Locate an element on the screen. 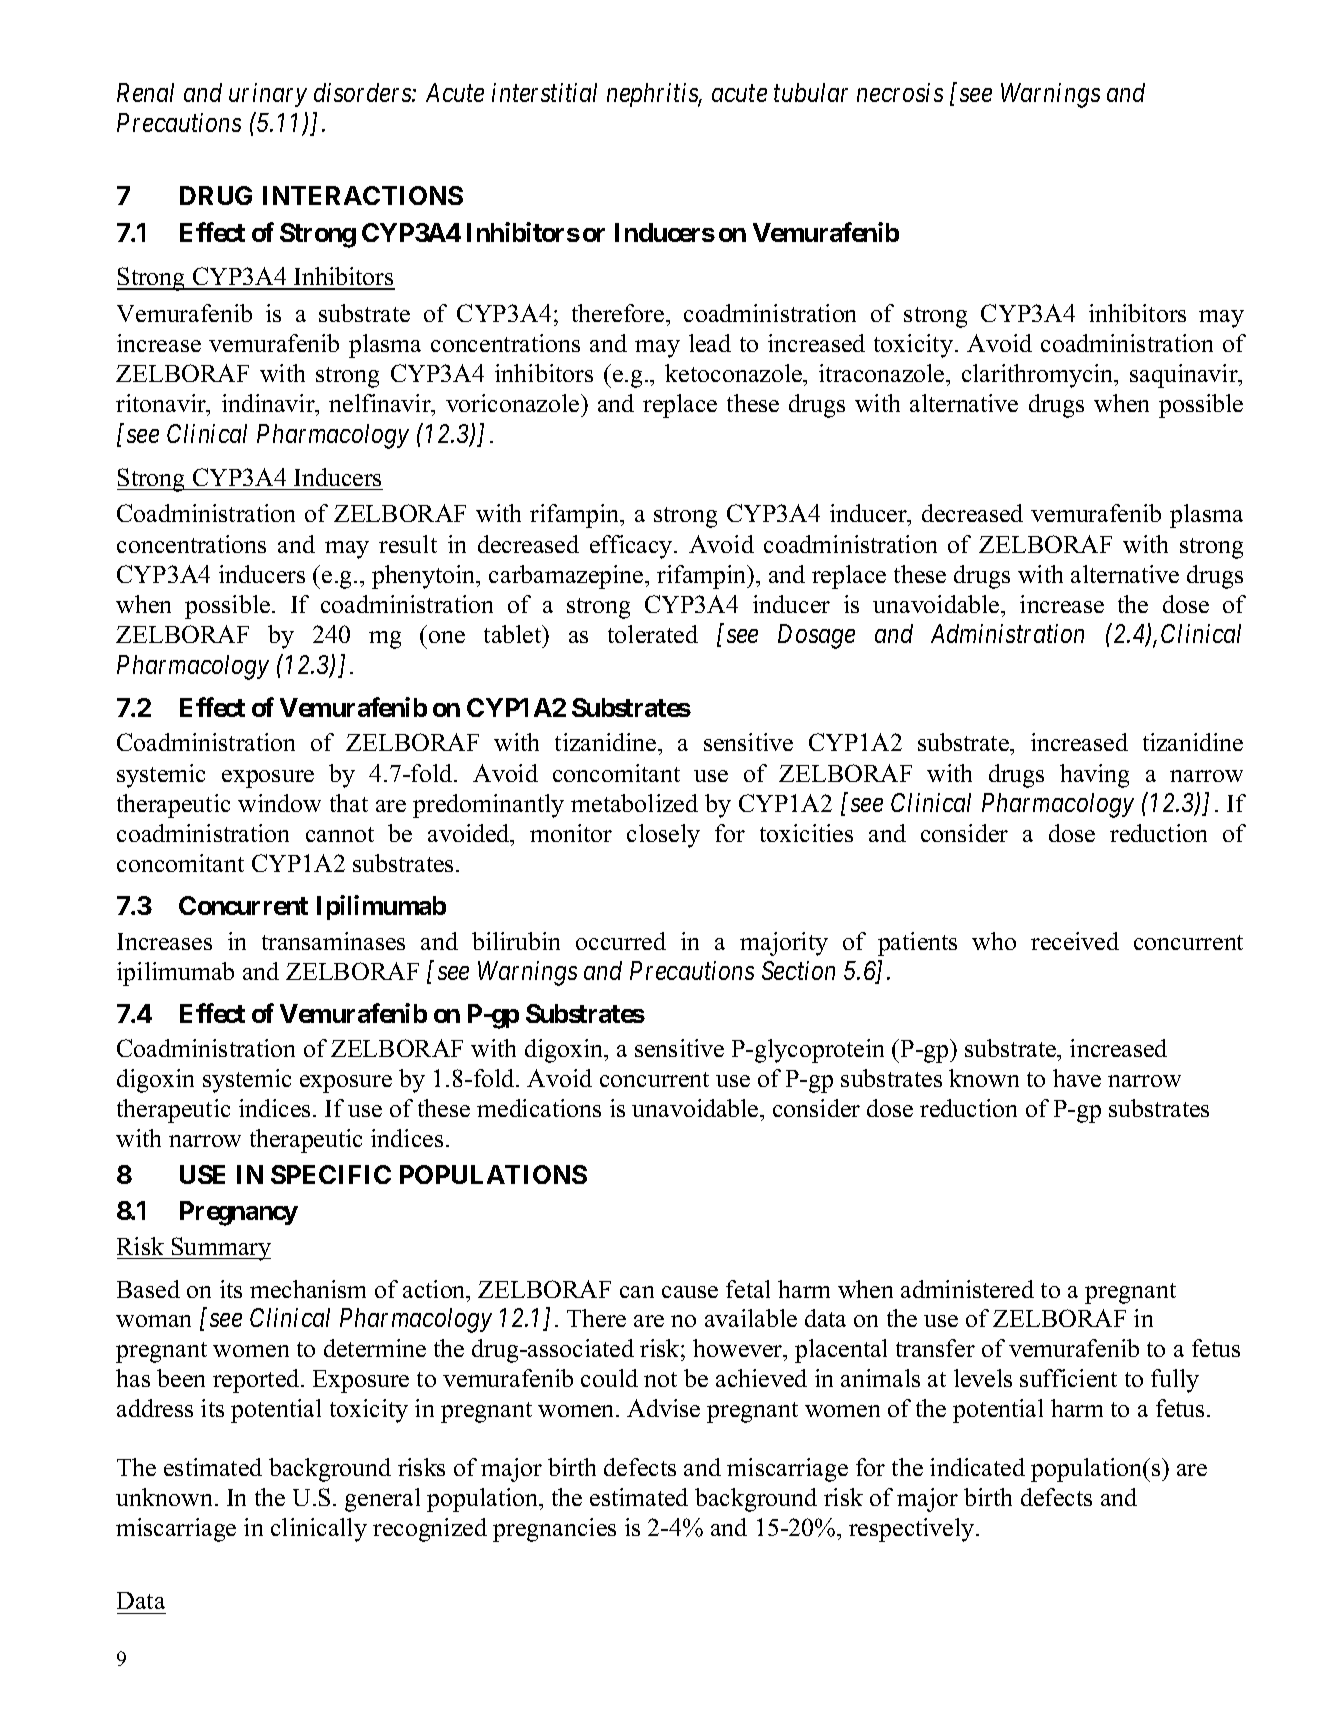 The height and width of the screenshot is (1710, 1322). interstitial is located at coordinates (544, 92).
